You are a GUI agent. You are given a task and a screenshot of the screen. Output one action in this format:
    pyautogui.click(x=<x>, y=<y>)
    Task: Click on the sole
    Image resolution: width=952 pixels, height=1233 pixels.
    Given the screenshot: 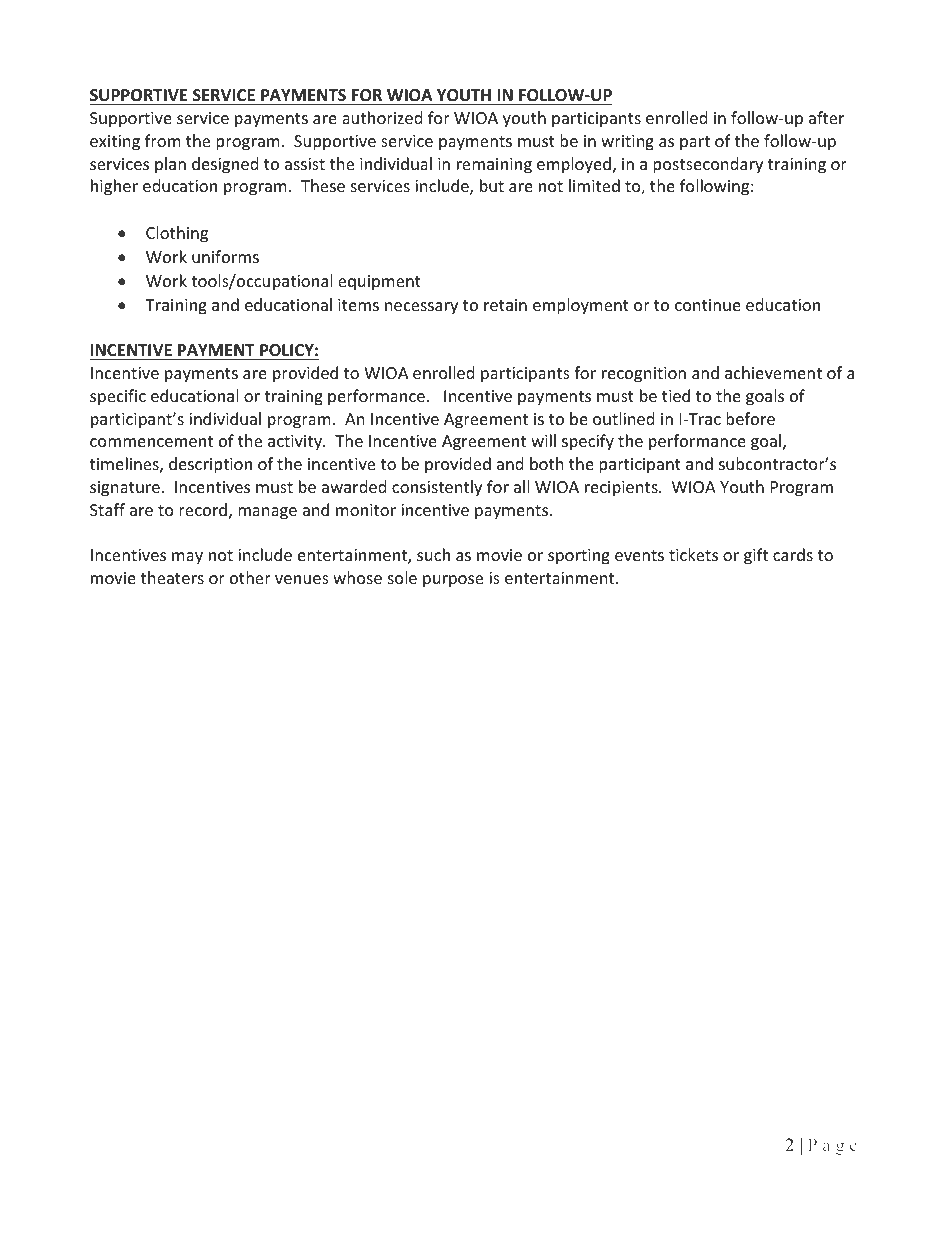 What is the action you would take?
    pyautogui.click(x=402, y=577)
